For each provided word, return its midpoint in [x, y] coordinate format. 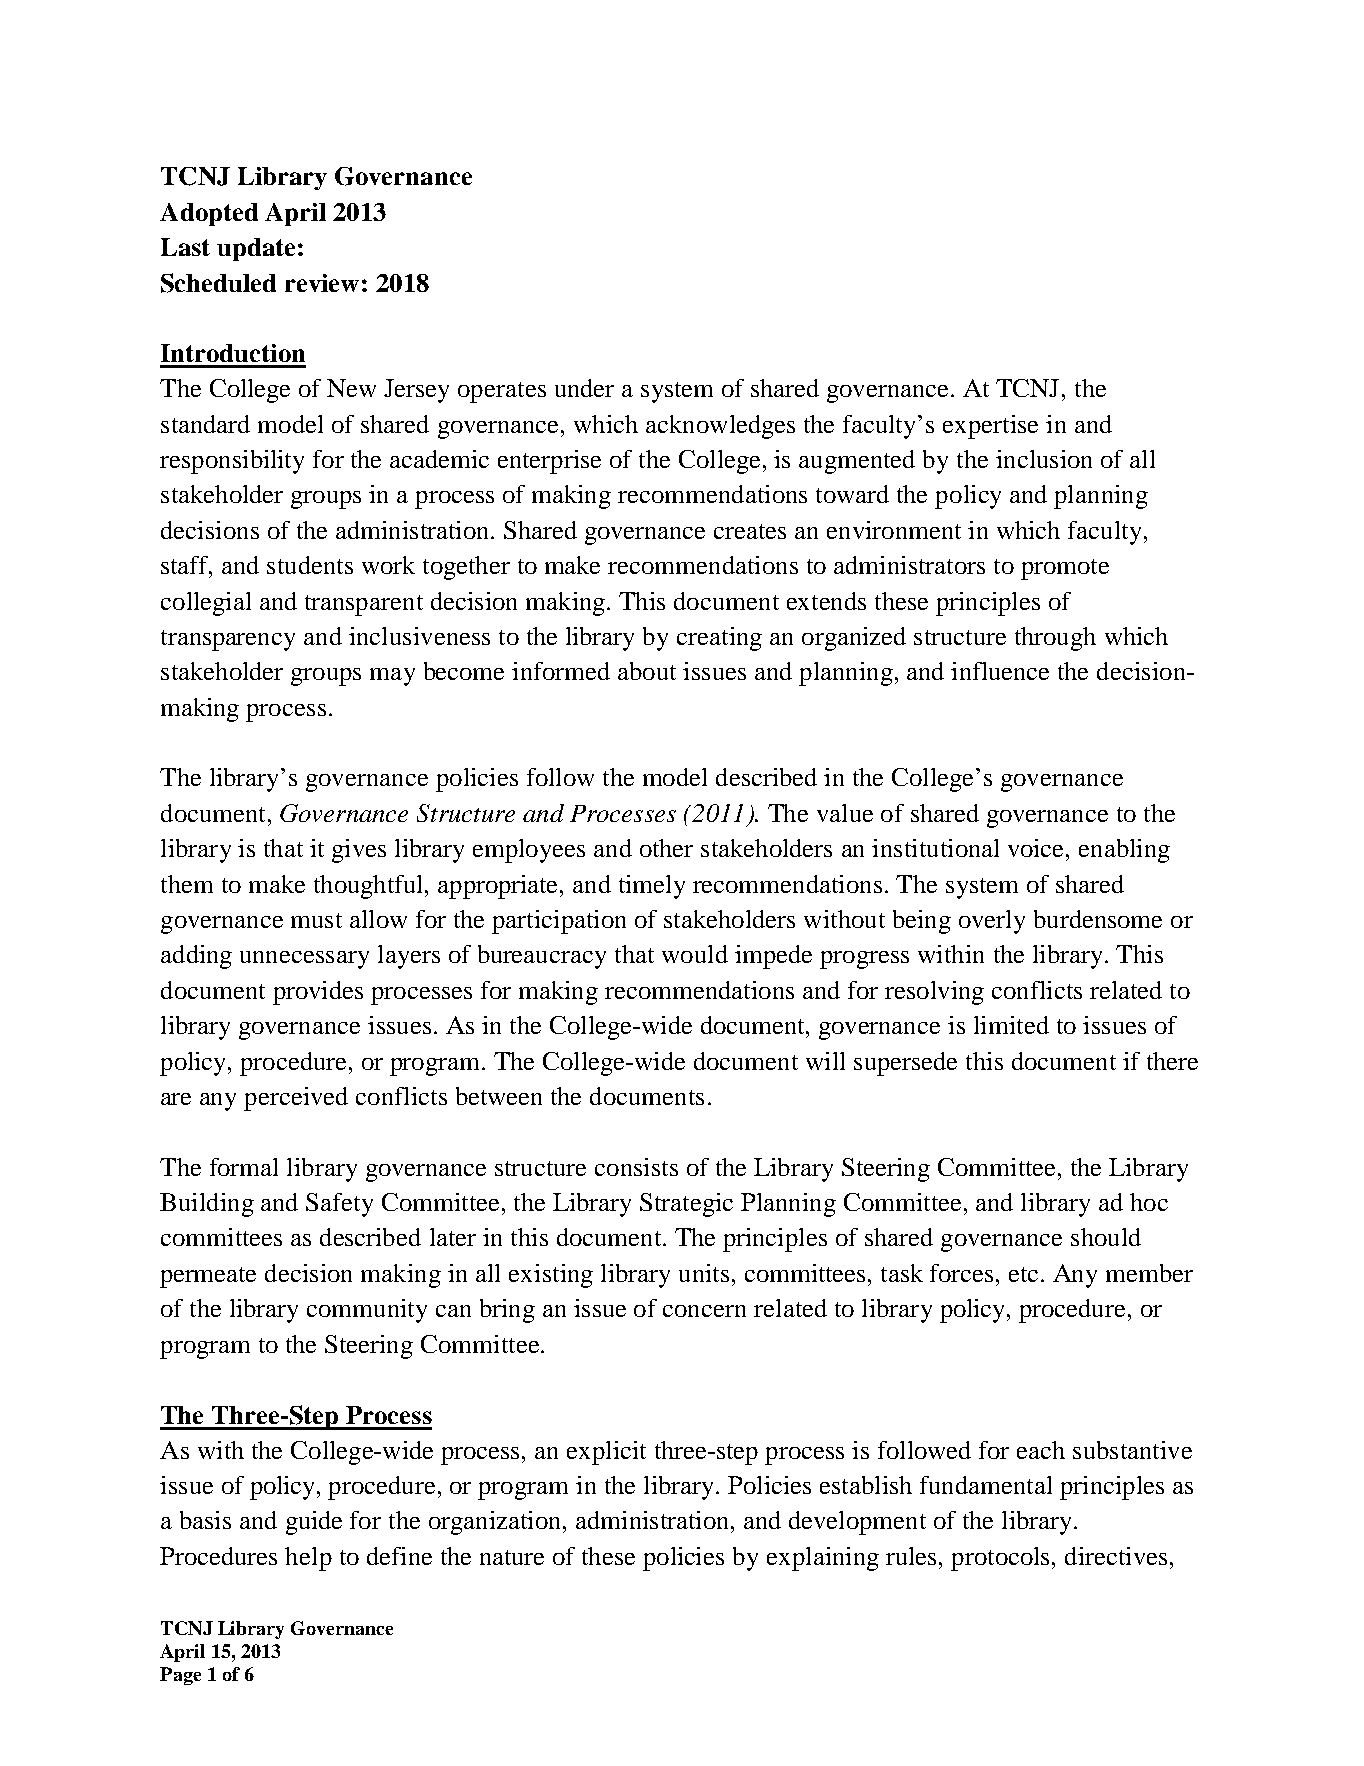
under [584, 388]
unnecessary [304, 960]
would [695, 954]
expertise [990, 427]
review [322, 283]
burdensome [1098, 919]
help [308, 1559]
